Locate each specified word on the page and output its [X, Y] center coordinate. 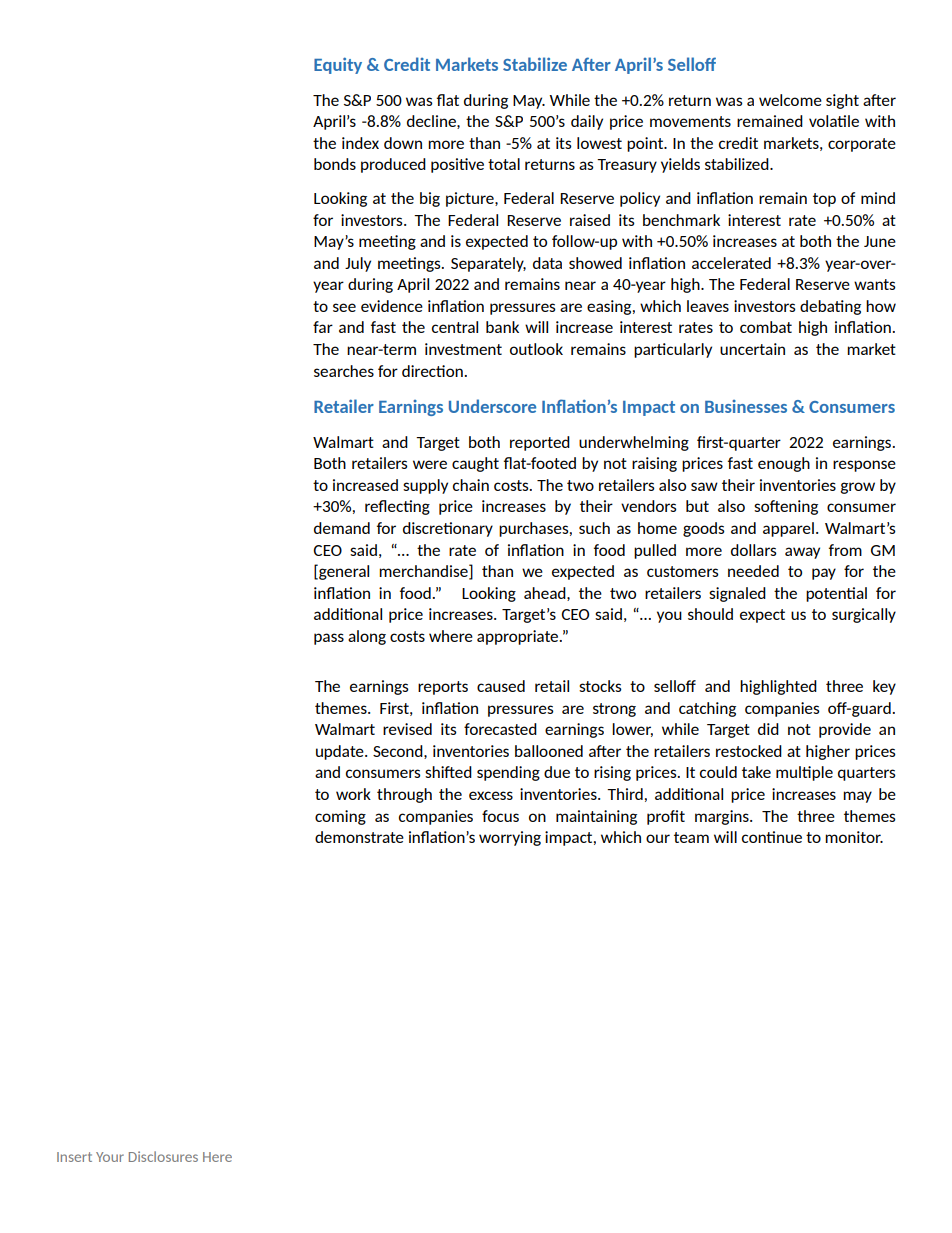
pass [329, 639]
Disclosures [163, 1156]
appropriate [519, 637]
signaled [737, 594]
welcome [790, 100]
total [504, 164]
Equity [338, 65]
